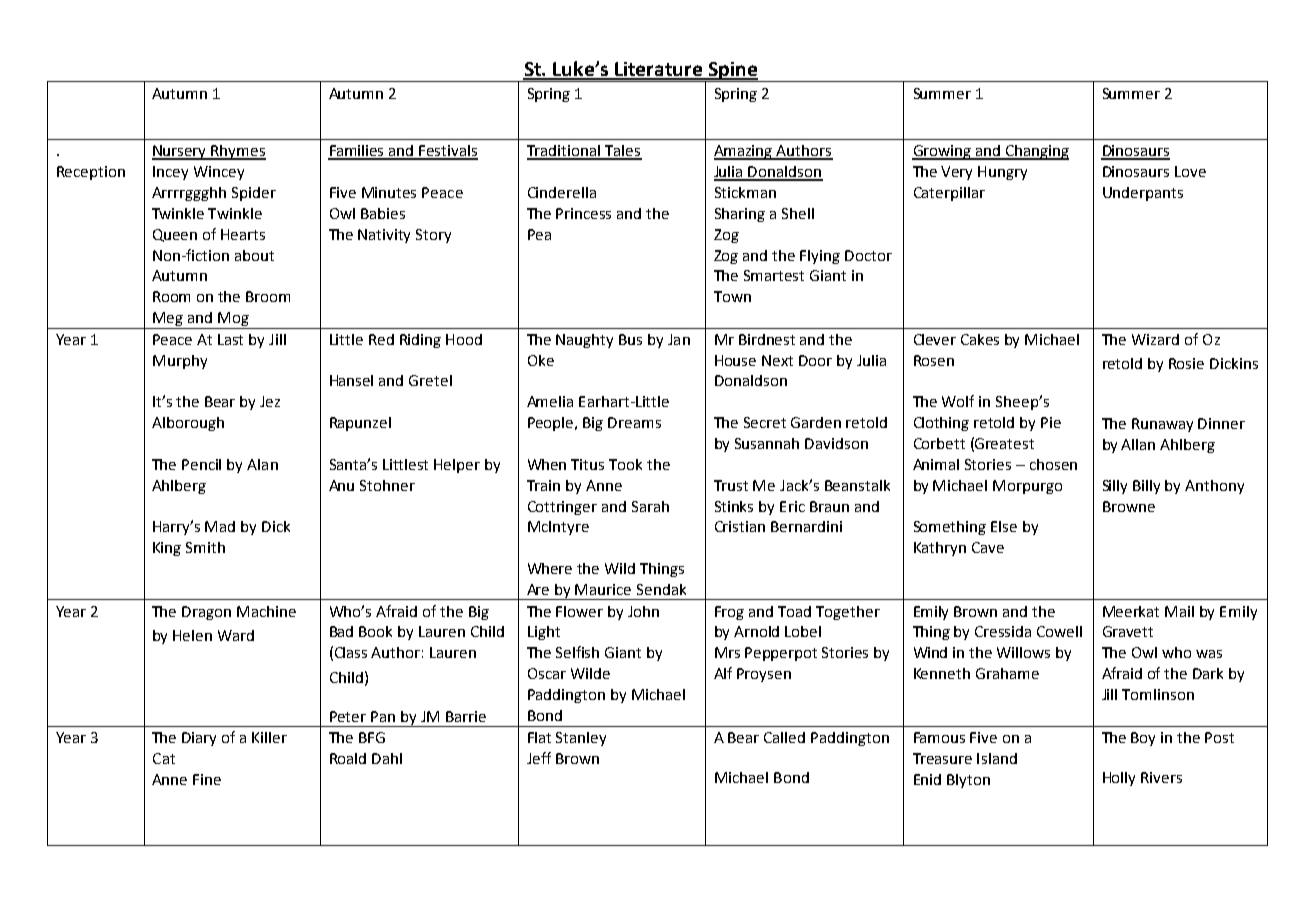  I want to click on Diary, so click(199, 739).
